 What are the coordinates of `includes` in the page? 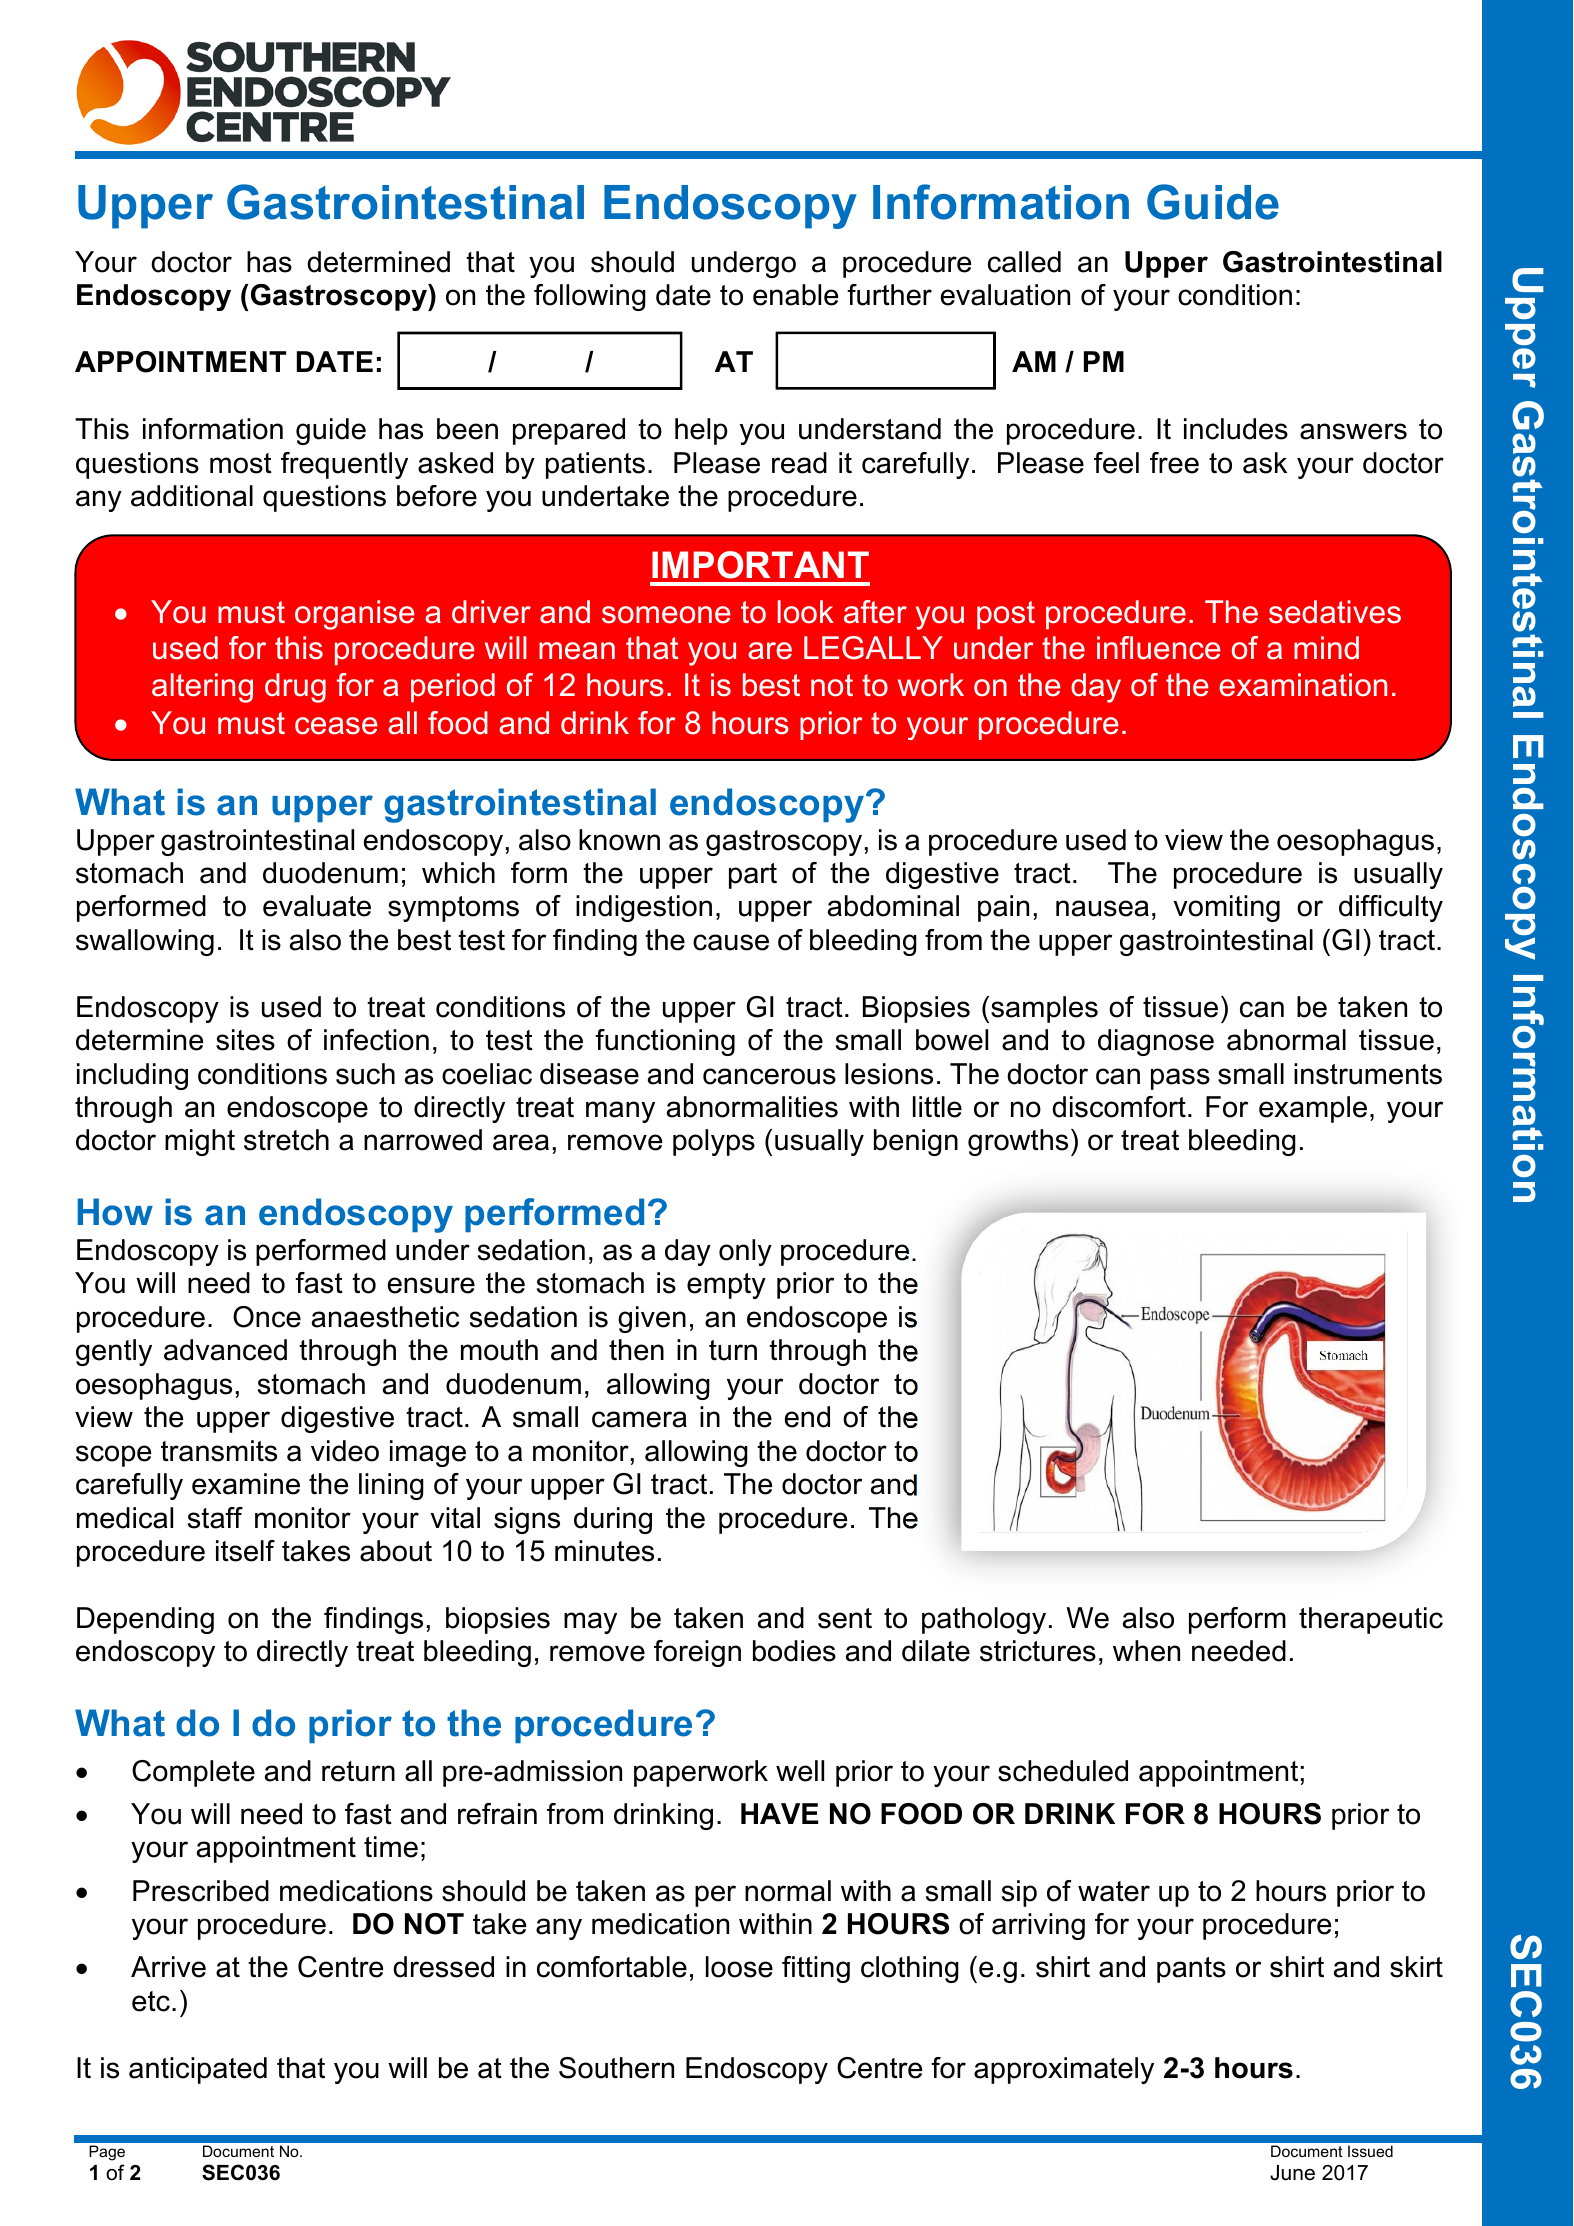 It's located at (1236, 429).
